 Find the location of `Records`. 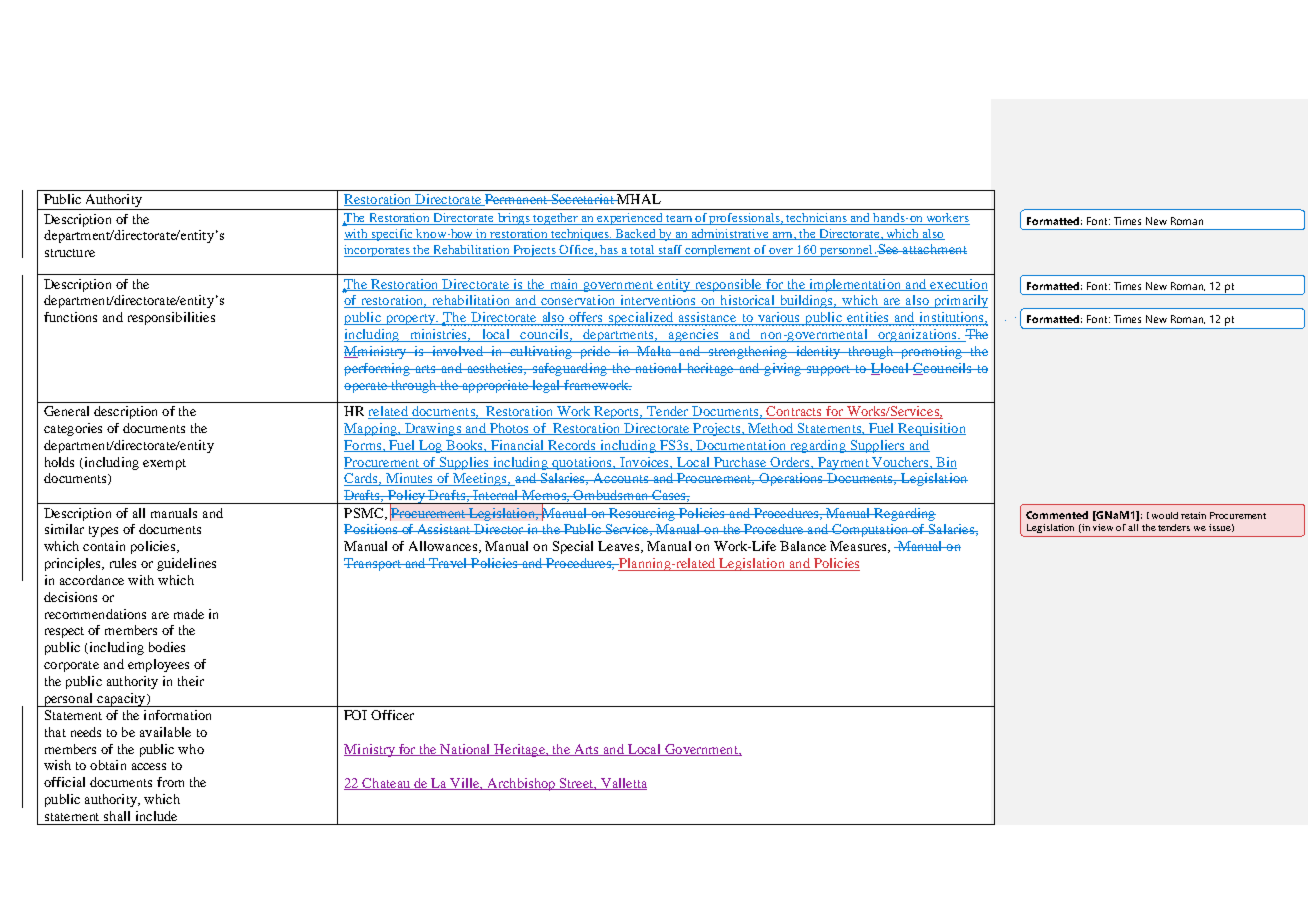

Records is located at coordinates (573, 446).
